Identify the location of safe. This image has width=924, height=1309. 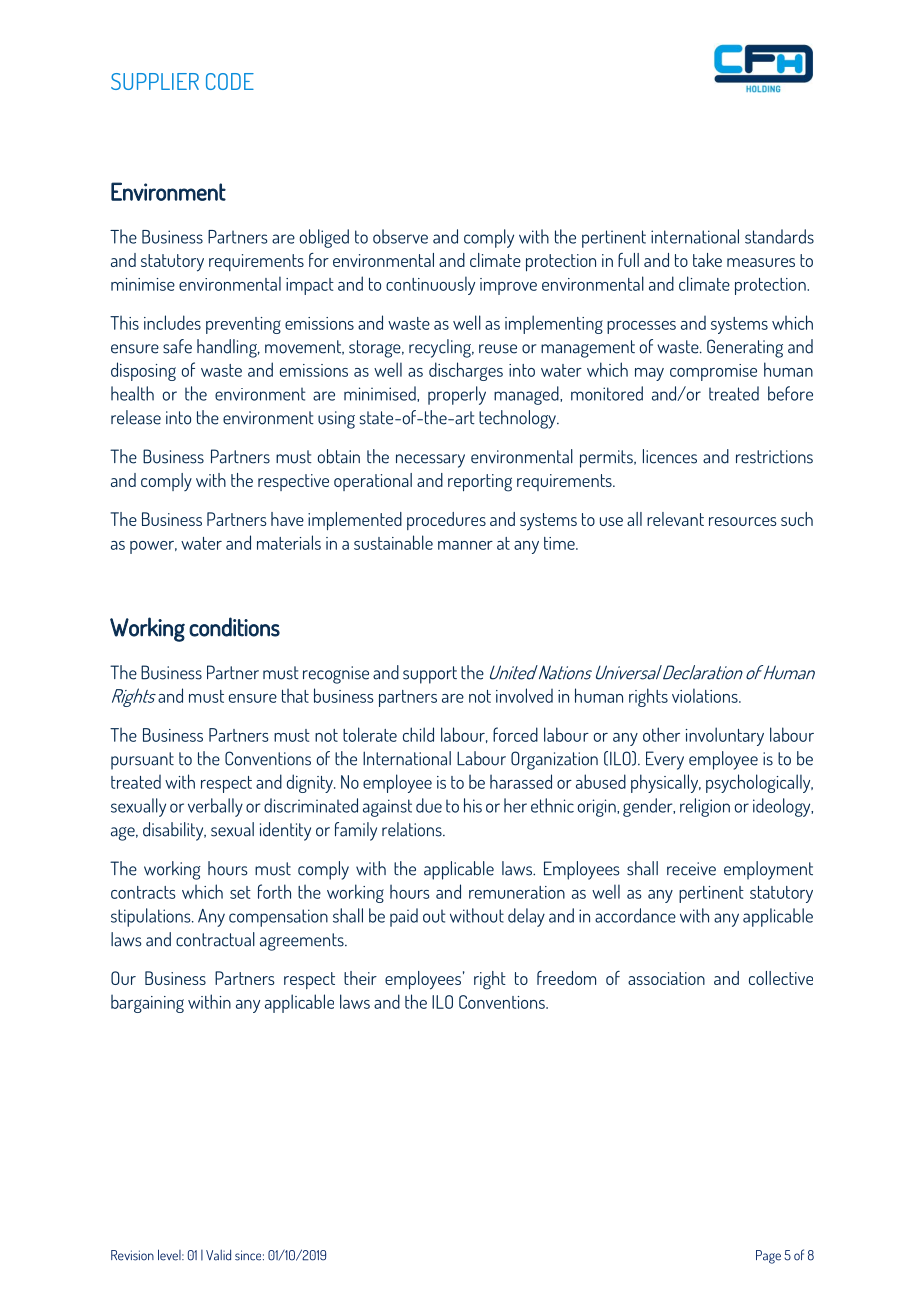
(177, 346).
